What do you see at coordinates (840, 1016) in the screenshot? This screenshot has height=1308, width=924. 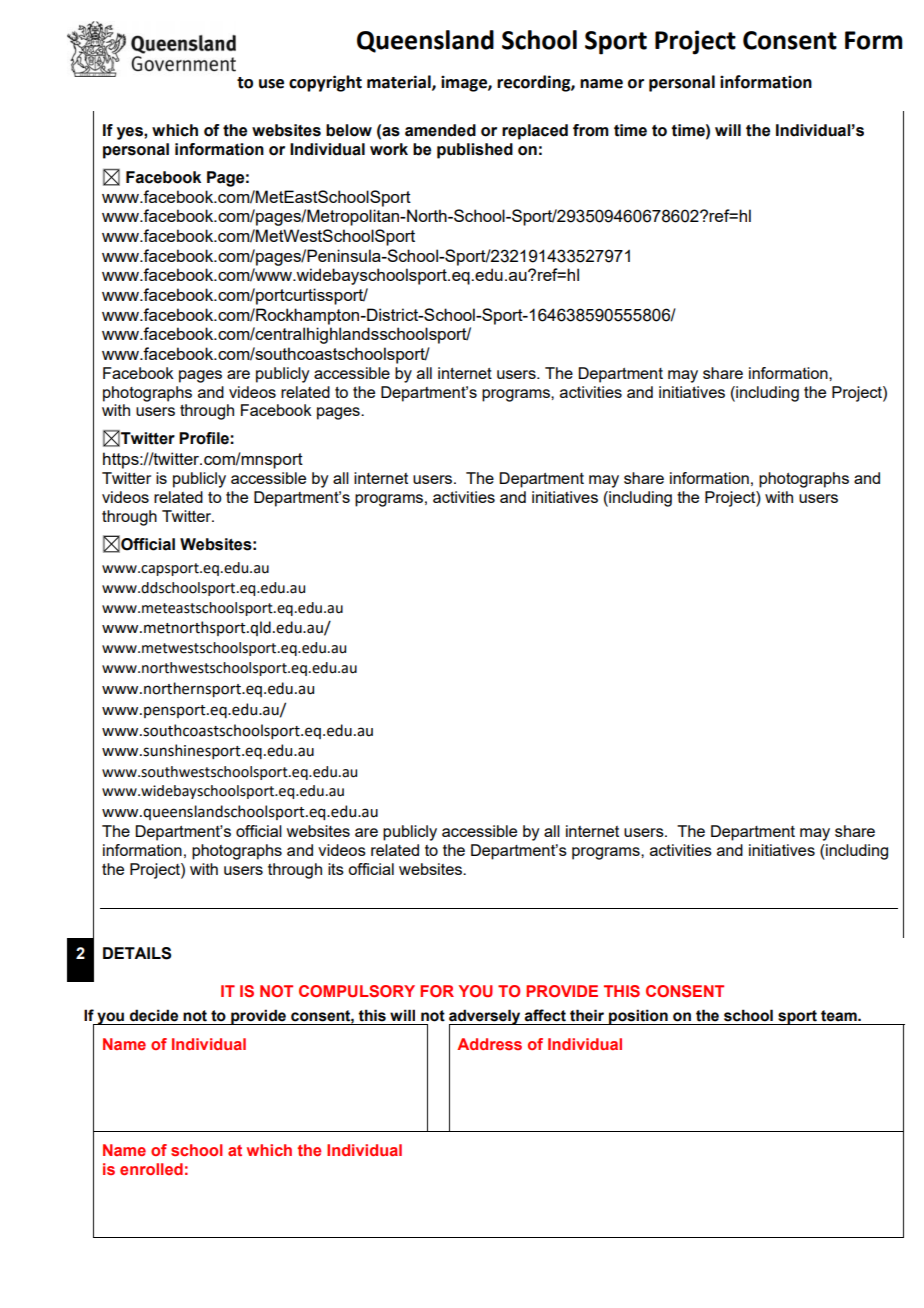 I see `team` at bounding box center [840, 1016].
